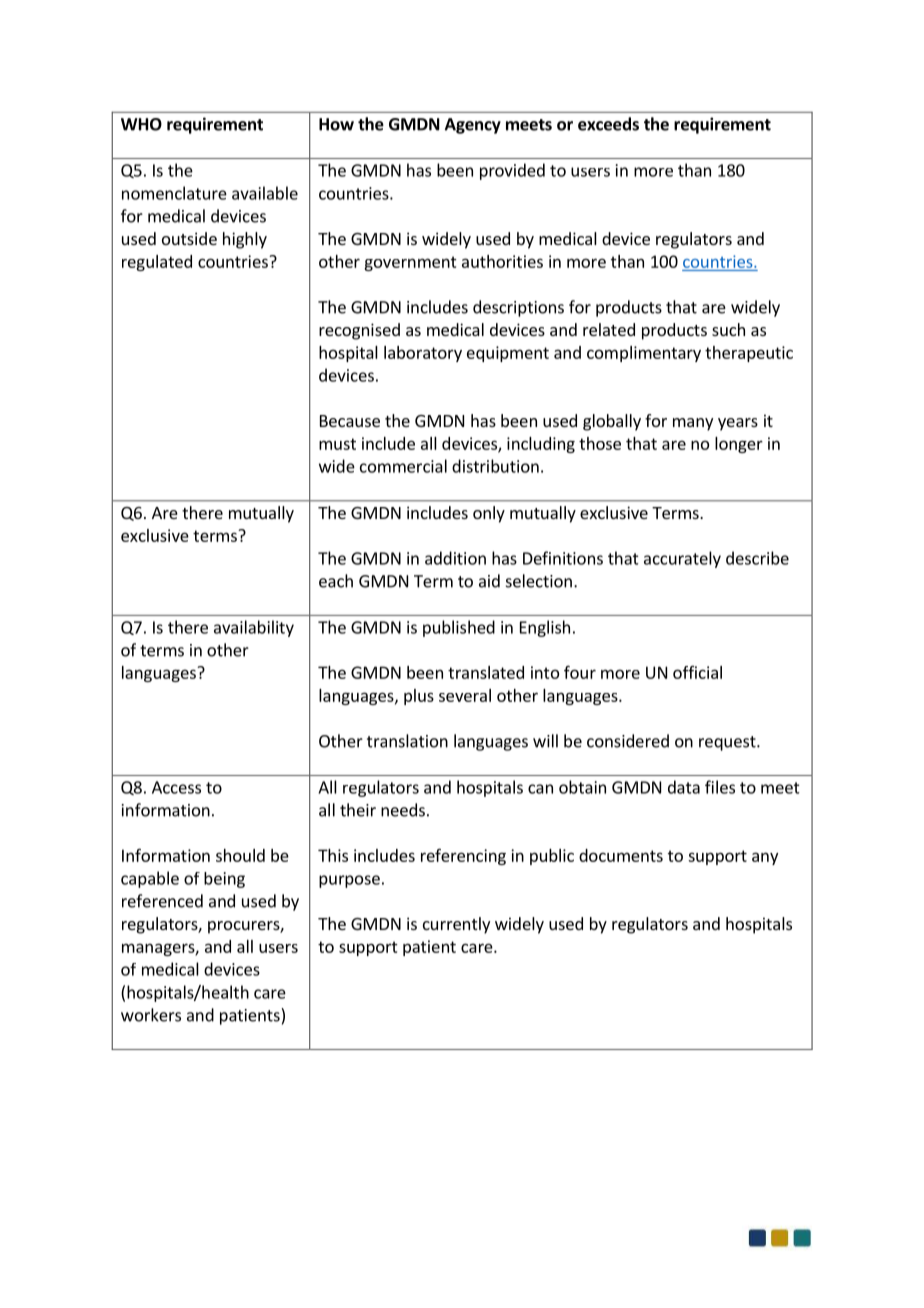 The image size is (924, 1308). I want to click on availability, so click(254, 628).
